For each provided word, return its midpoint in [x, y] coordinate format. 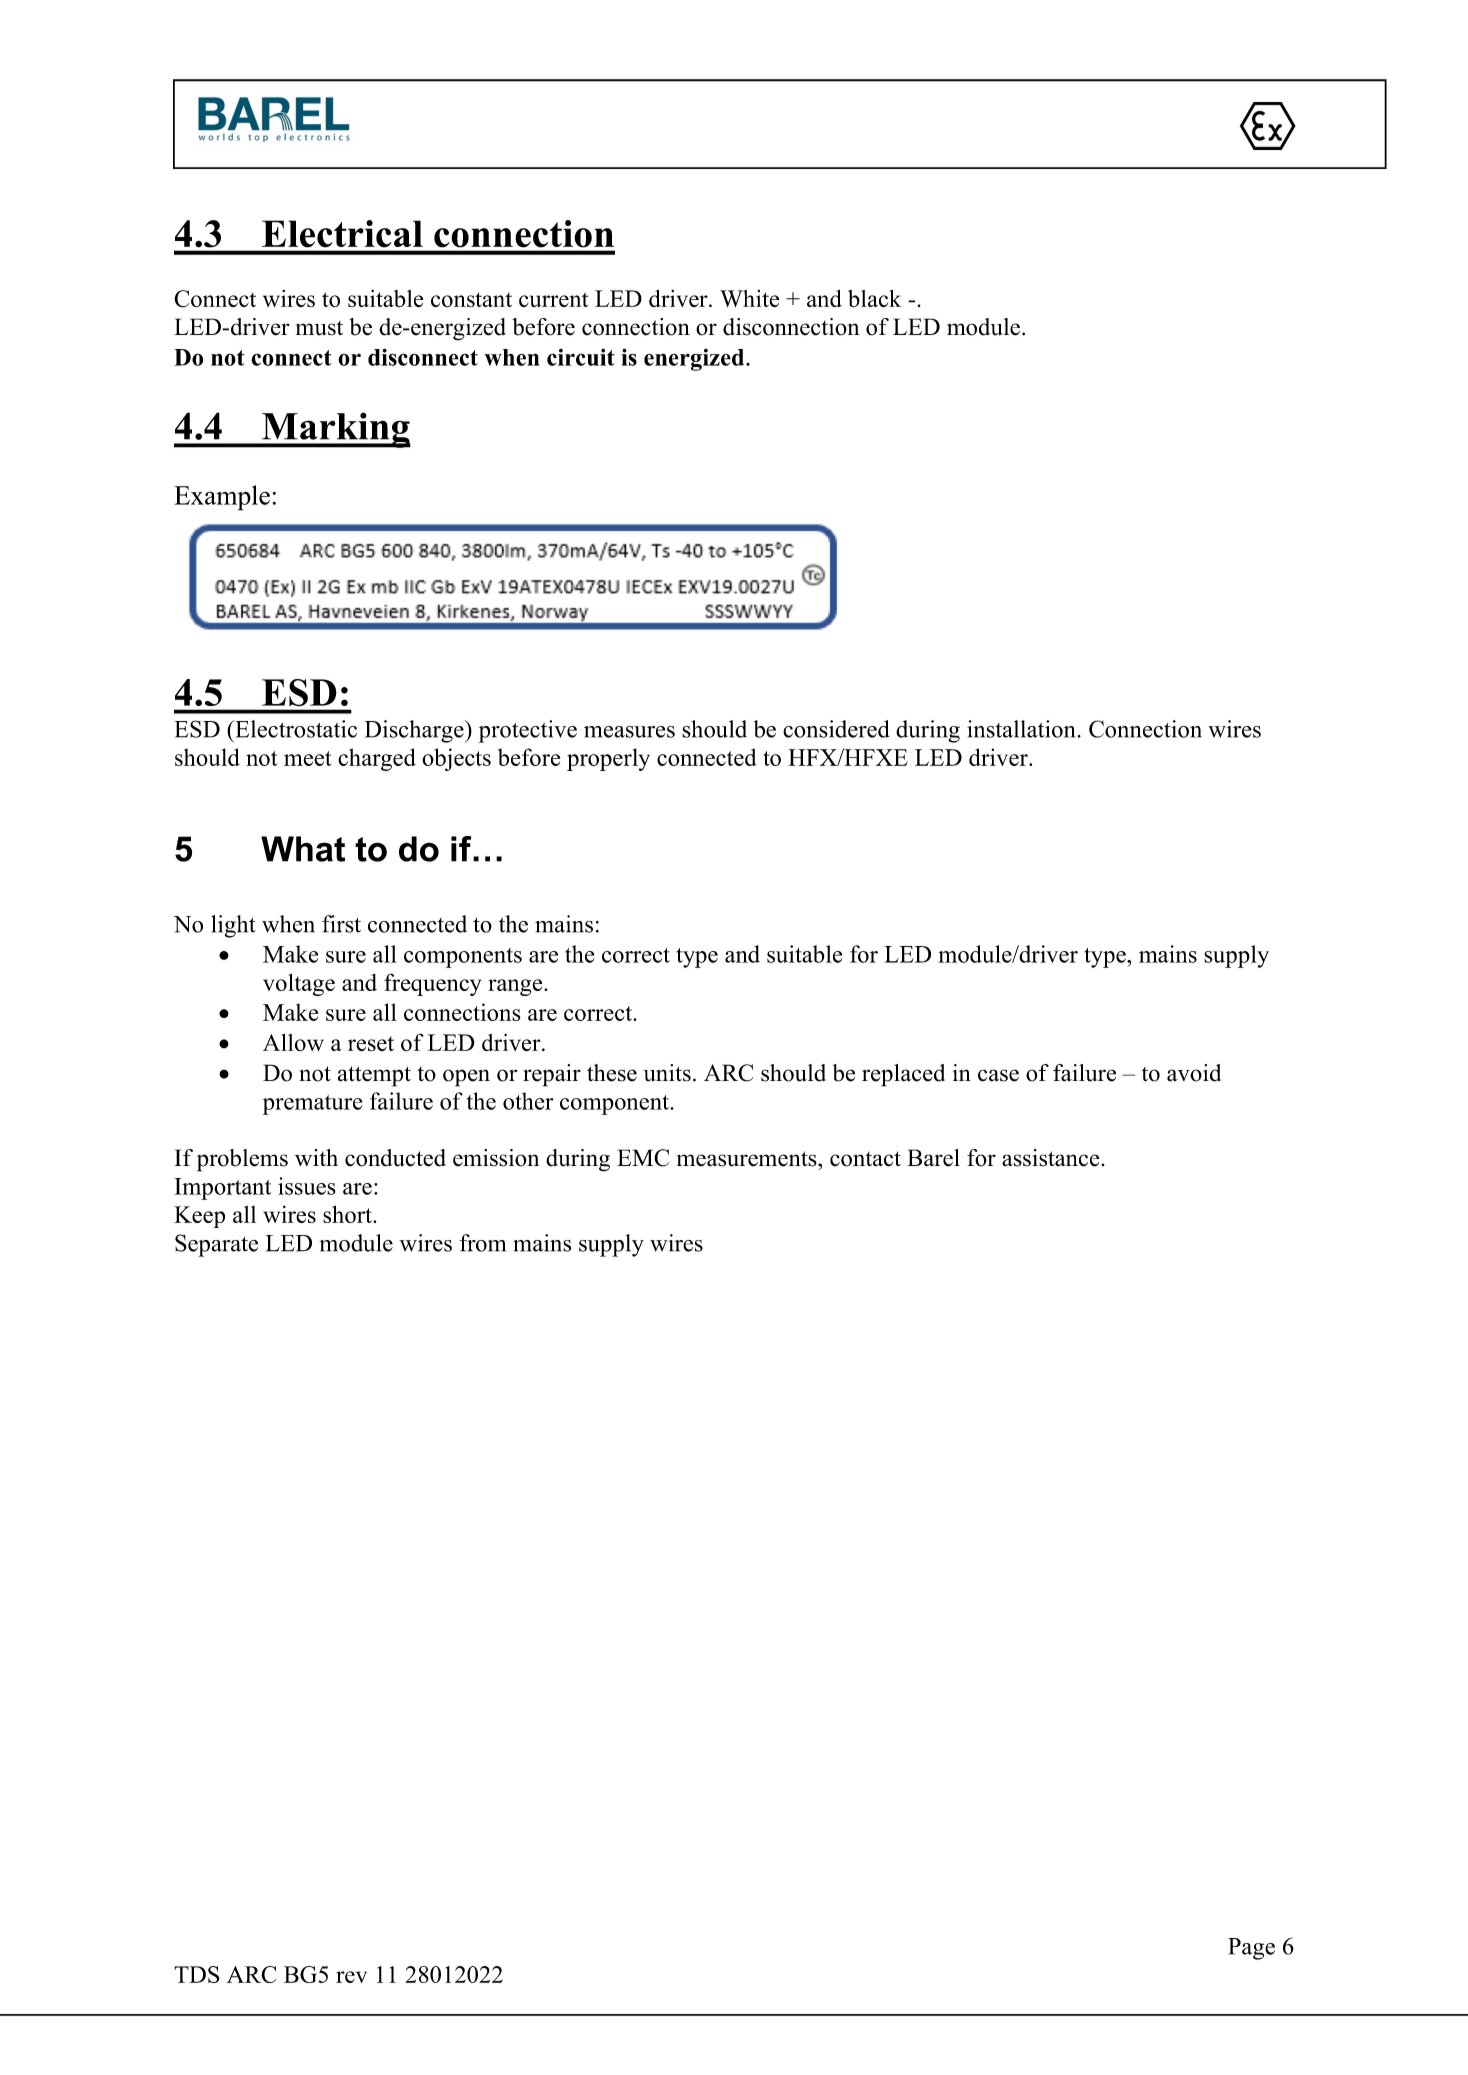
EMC [643, 1158]
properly [608, 759]
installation [1021, 729]
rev [351, 1977]
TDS [197, 1974]
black [874, 299]
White [749, 298]
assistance [1051, 1158]
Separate [216, 1245]
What [303, 849]
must [319, 328]
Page [1251, 1949]
